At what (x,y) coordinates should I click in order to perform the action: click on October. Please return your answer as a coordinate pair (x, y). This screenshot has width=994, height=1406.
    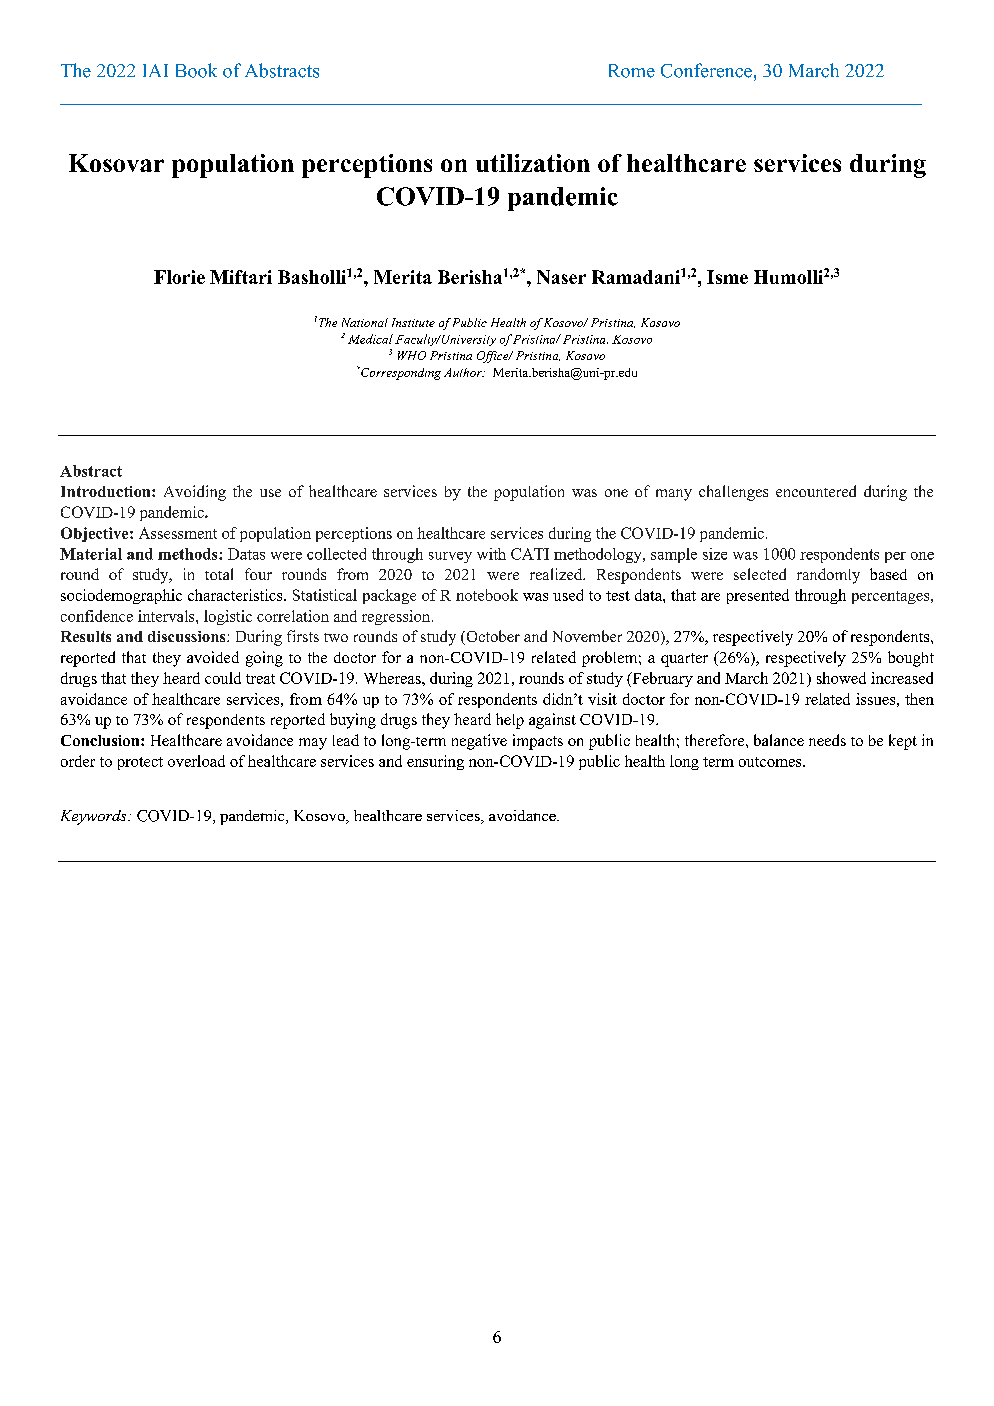
    Looking at the image, I should click on (492, 637).
